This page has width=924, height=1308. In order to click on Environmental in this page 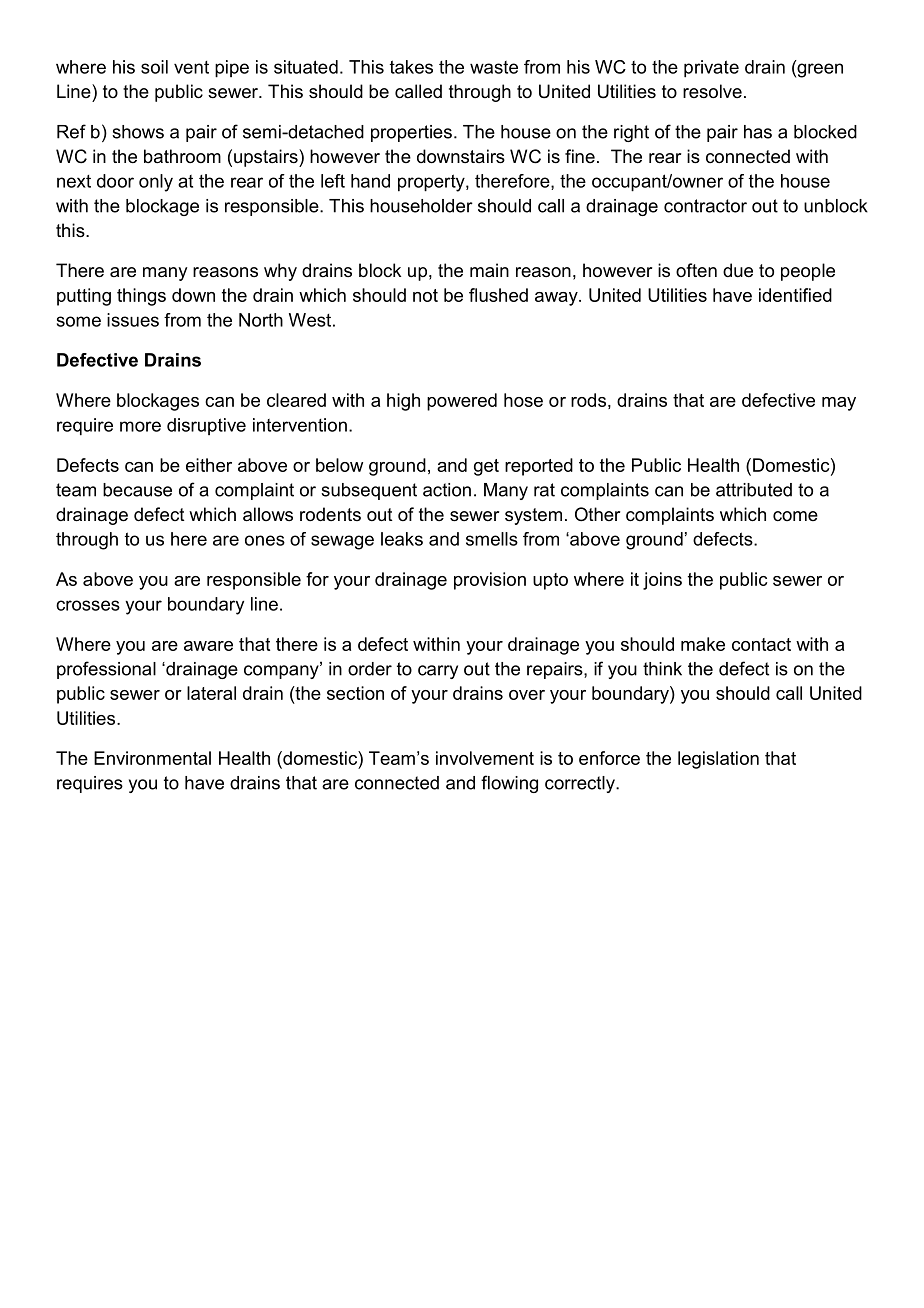, I will do `click(152, 758)`.
